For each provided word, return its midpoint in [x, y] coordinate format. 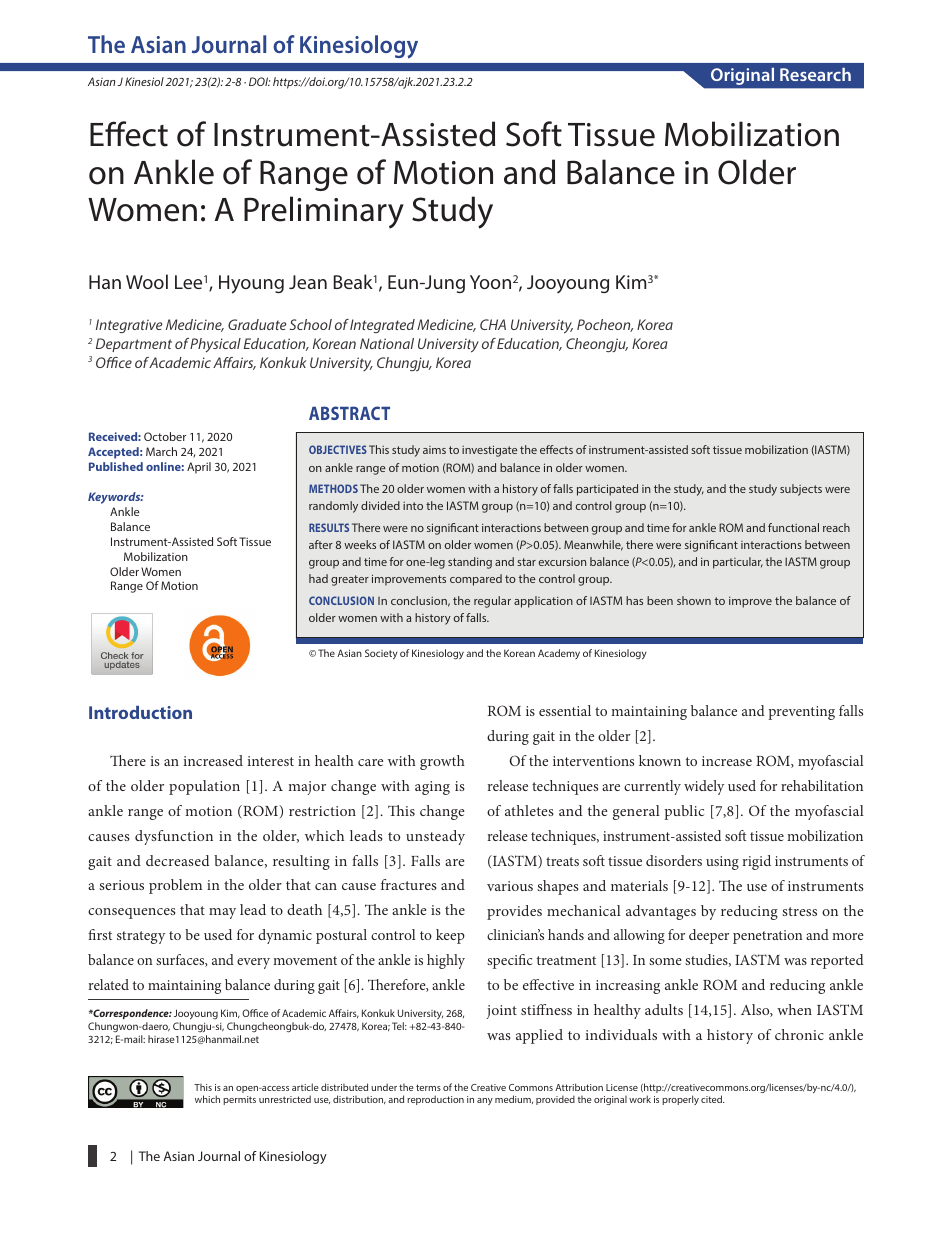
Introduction [140, 712]
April [199, 468]
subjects [801, 490]
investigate [489, 451]
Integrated [382, 326]
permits [239, 1100]
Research [815, 74]
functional [793, 527]
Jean [308, 282]
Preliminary [324, 212]
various [510, 886]
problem [175, 886]
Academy [559, 654]
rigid [757, 862]
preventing [801, 713]
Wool [147, 281]
